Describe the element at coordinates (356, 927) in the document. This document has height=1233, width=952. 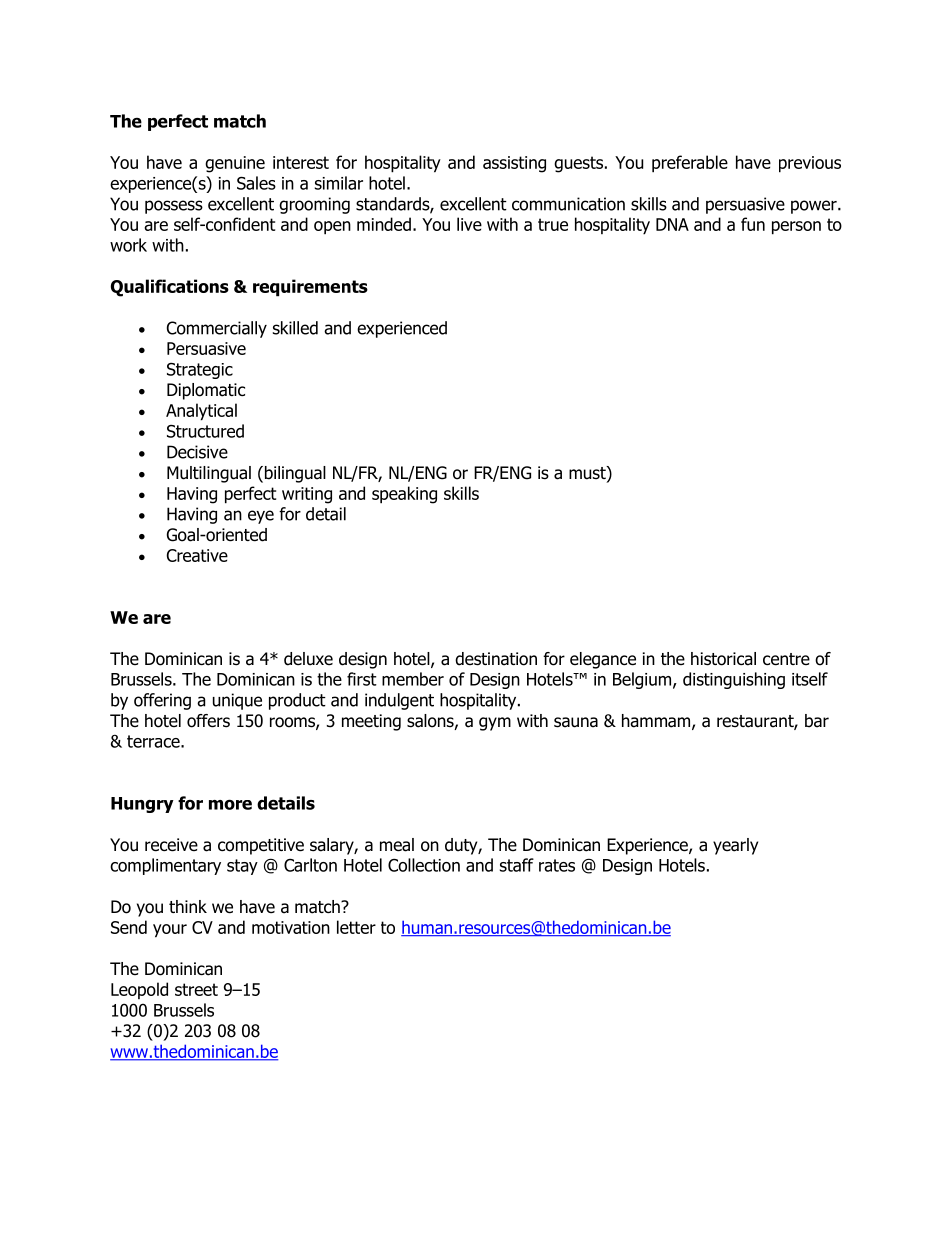
I see `letter` at that location.
